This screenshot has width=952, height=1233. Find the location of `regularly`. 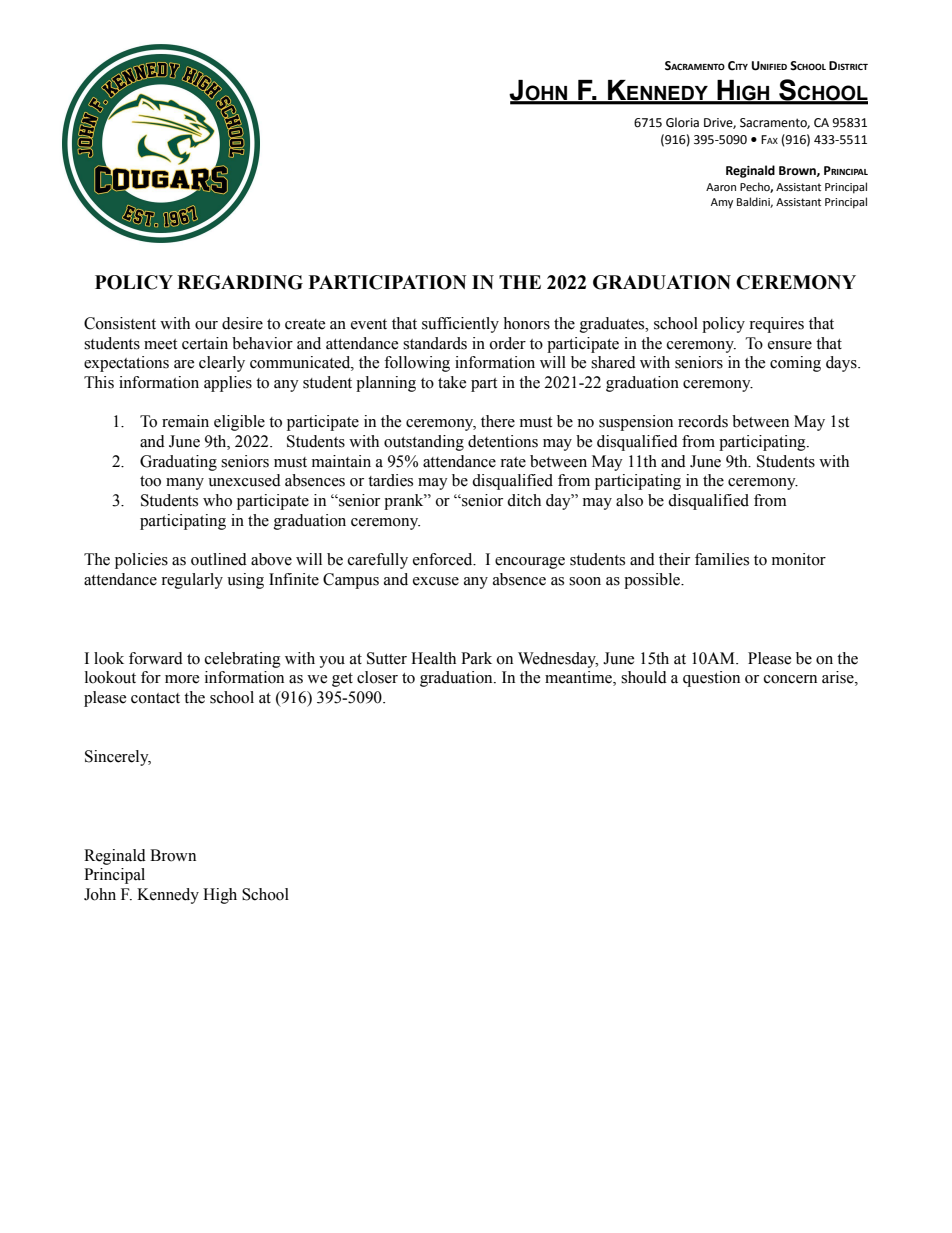

regularly is located at coordinates (192, 581).
